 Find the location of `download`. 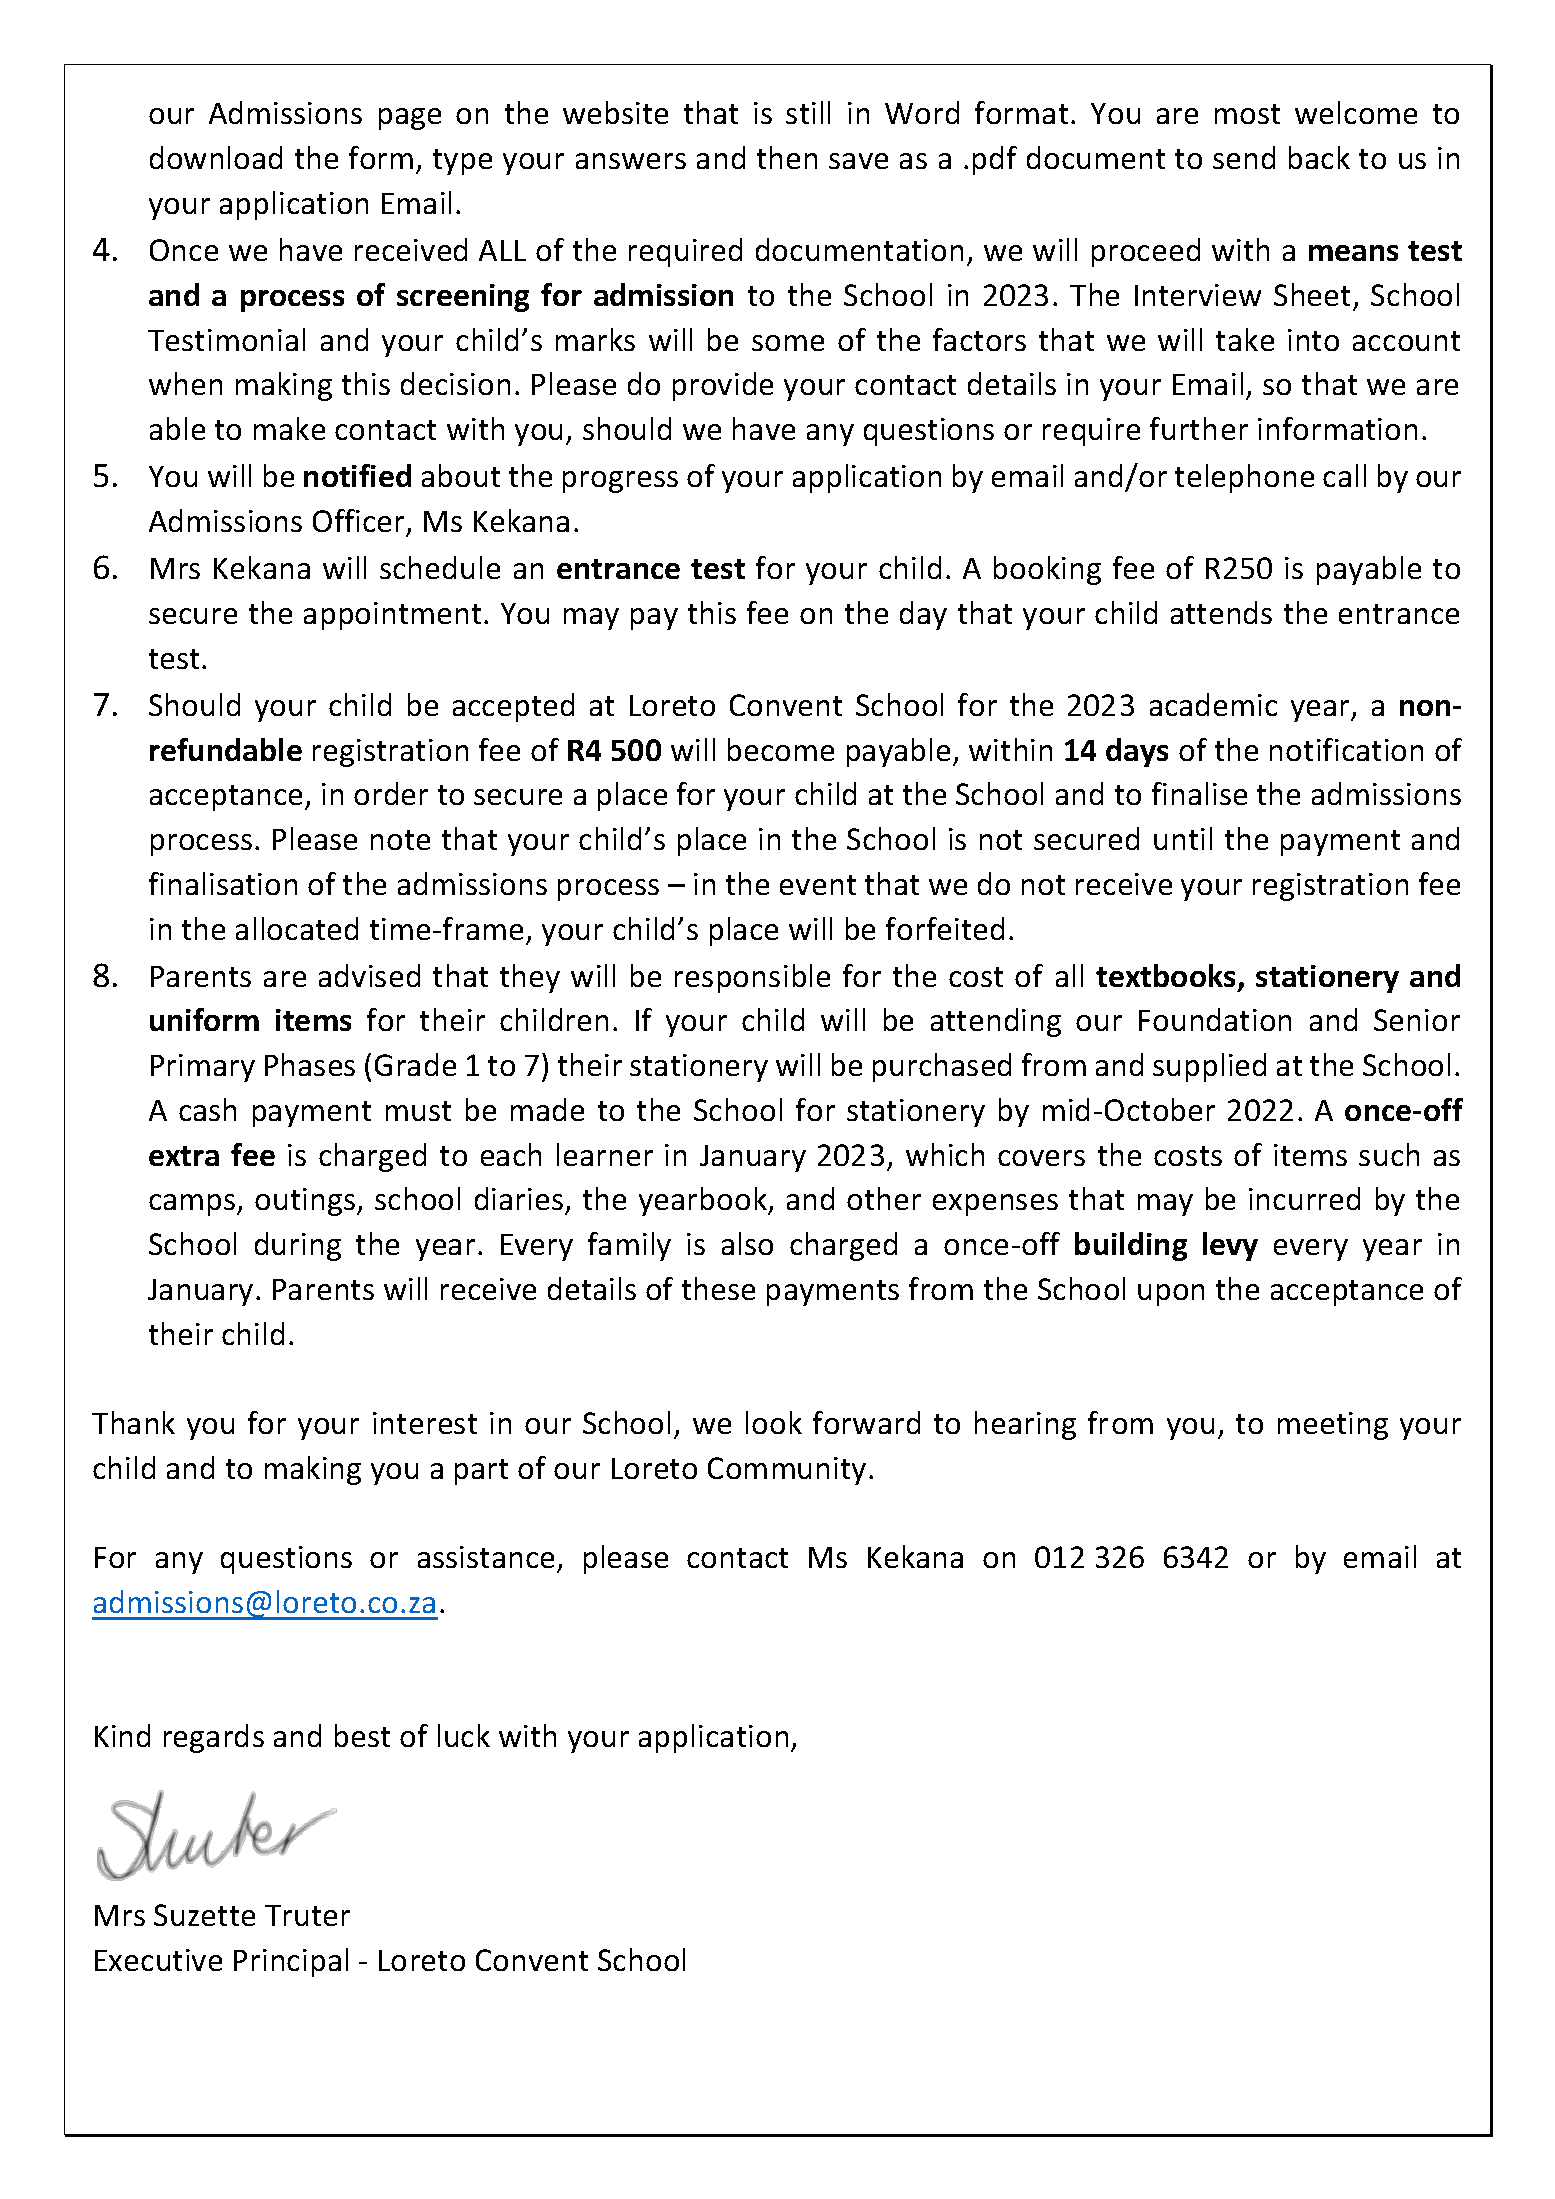

download is located at coordinates (216, 157).
